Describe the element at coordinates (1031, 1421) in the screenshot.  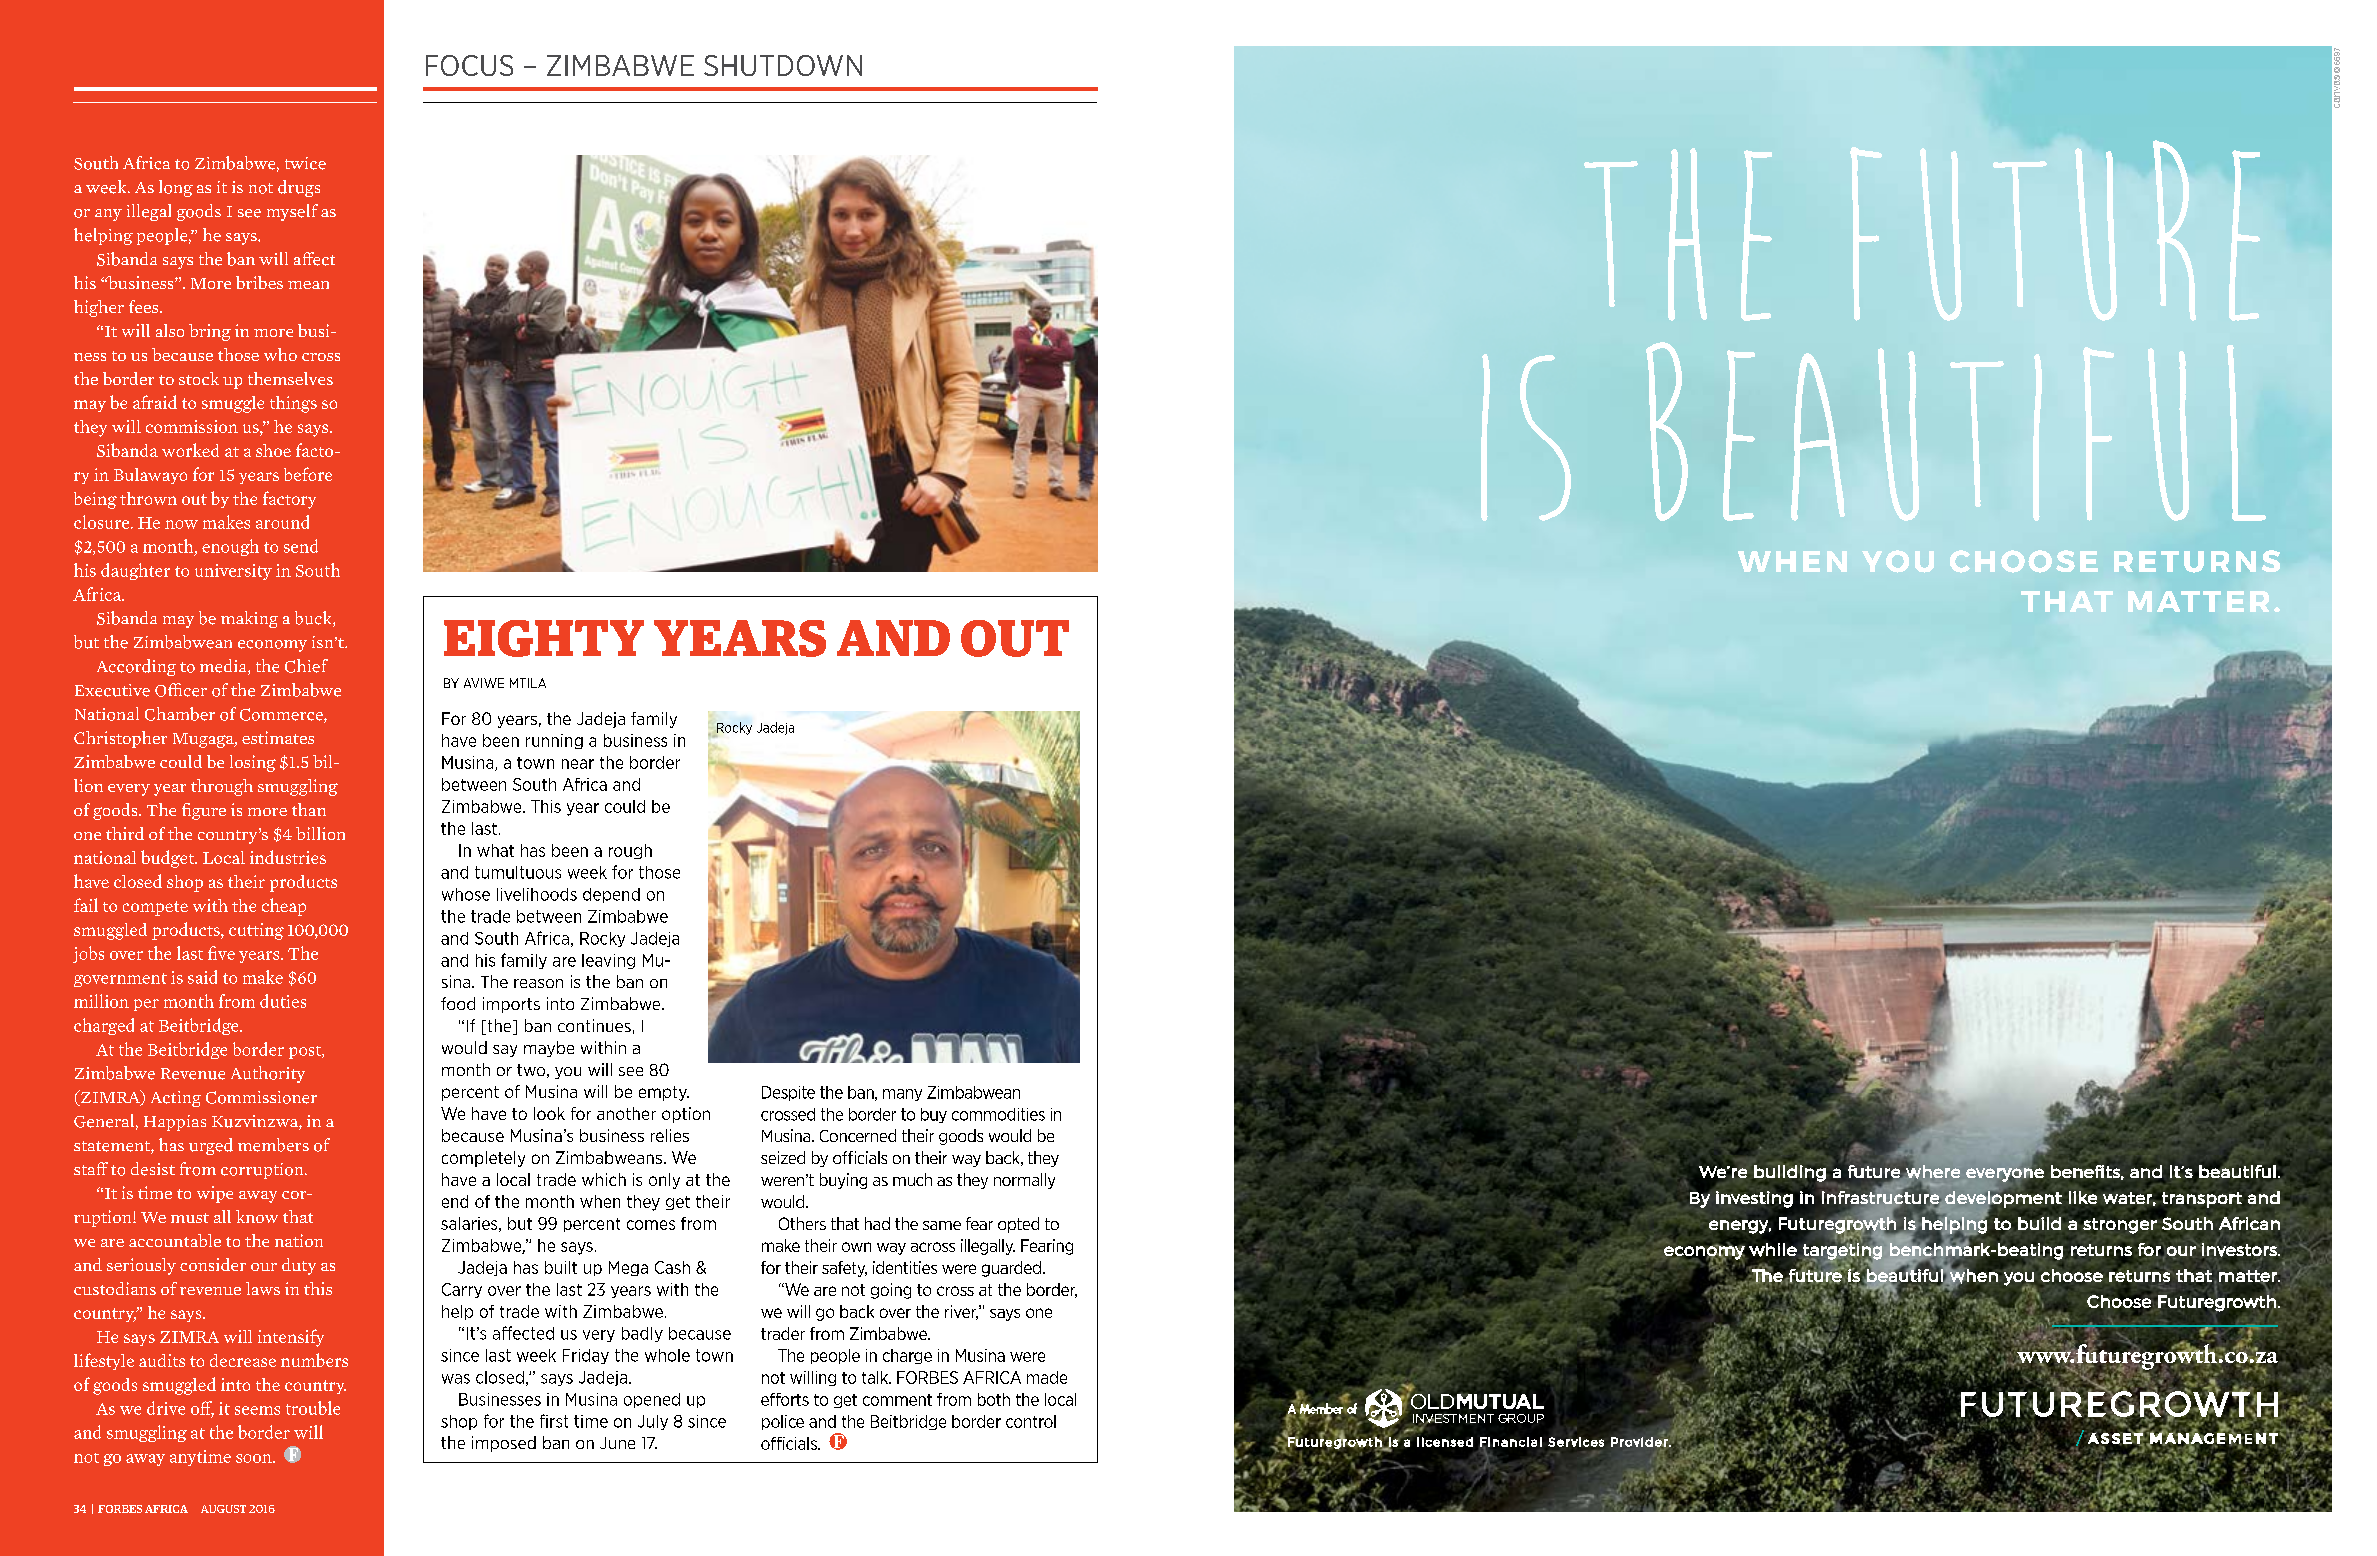
I see `control` at that location.
